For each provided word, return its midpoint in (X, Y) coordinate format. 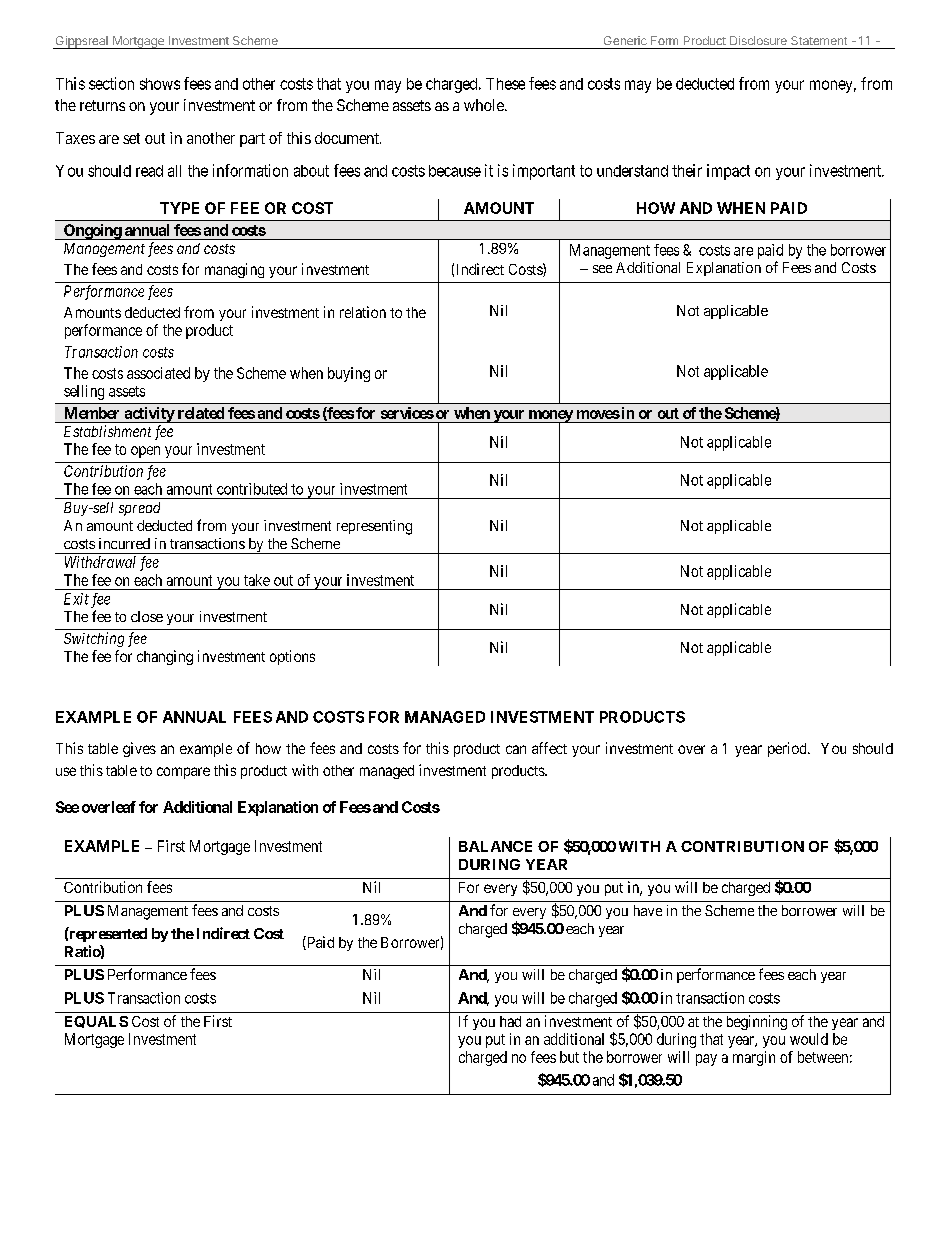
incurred (124, 543)
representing (374, 527)
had (510, 1021)
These (505, 84)
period (788, 749)
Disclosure (758, 40)
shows (160, 84)
